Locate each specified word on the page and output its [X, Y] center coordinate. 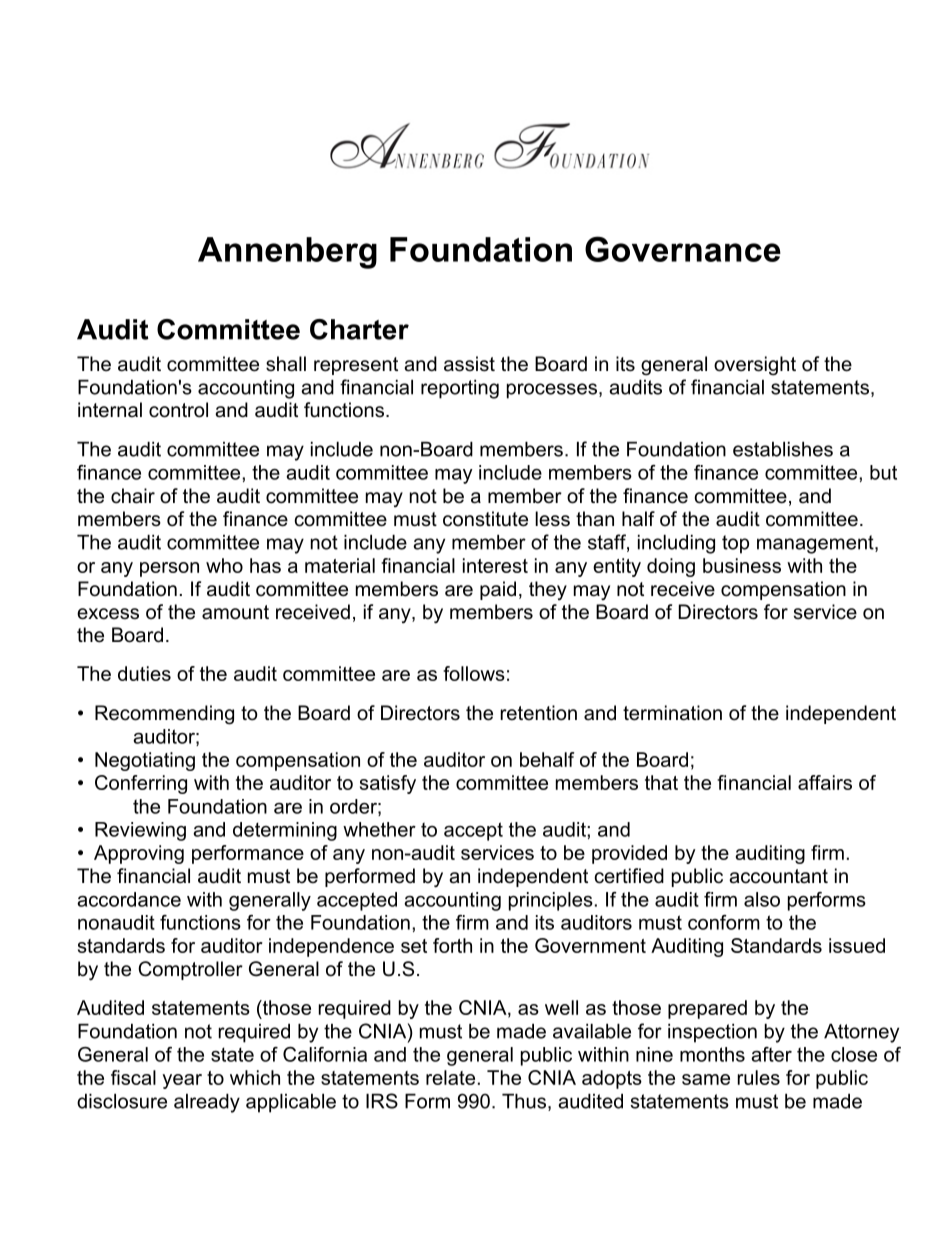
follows [474, 673]
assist [469, 364]
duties [144, 673]
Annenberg [287, 253]
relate [450, 1077]
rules [759, 1077]
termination [672, 713]
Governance [683, 249]
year [182, 1081]
